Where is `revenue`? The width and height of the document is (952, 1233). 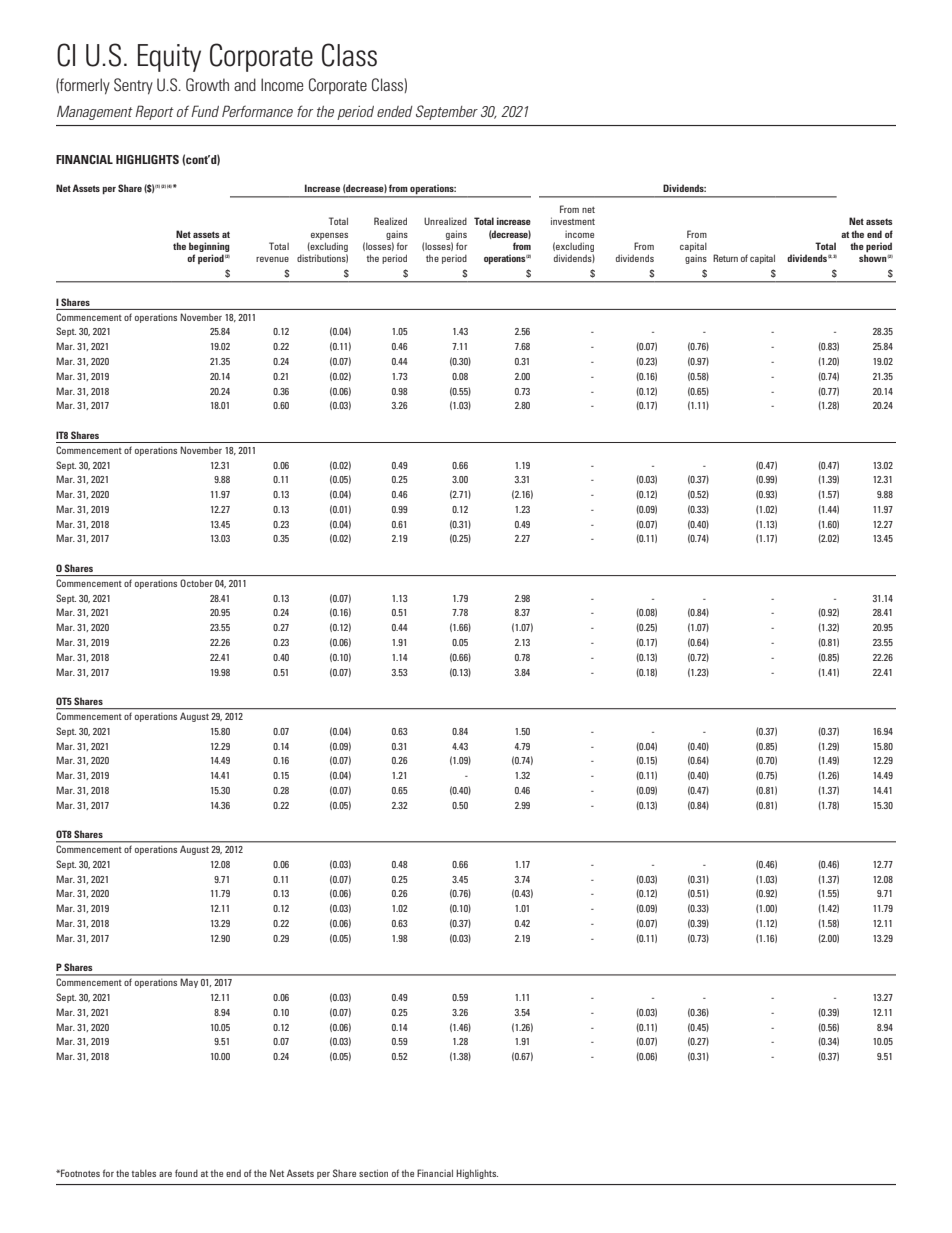 revenue is located at coordinates (272, 259).
